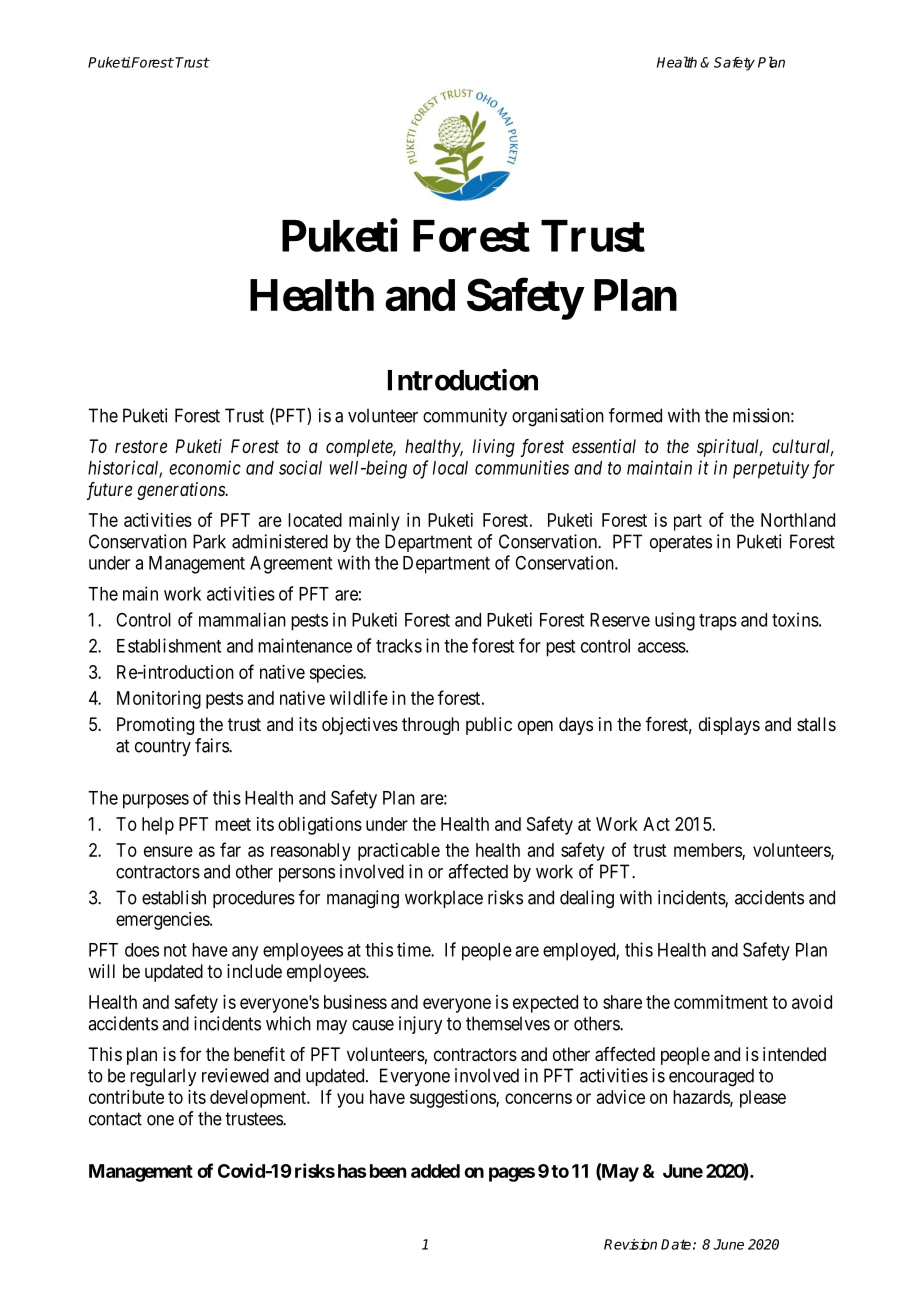 The height and width of the image is (1308, 924). I want to click on contact, so click(115, 1119).
